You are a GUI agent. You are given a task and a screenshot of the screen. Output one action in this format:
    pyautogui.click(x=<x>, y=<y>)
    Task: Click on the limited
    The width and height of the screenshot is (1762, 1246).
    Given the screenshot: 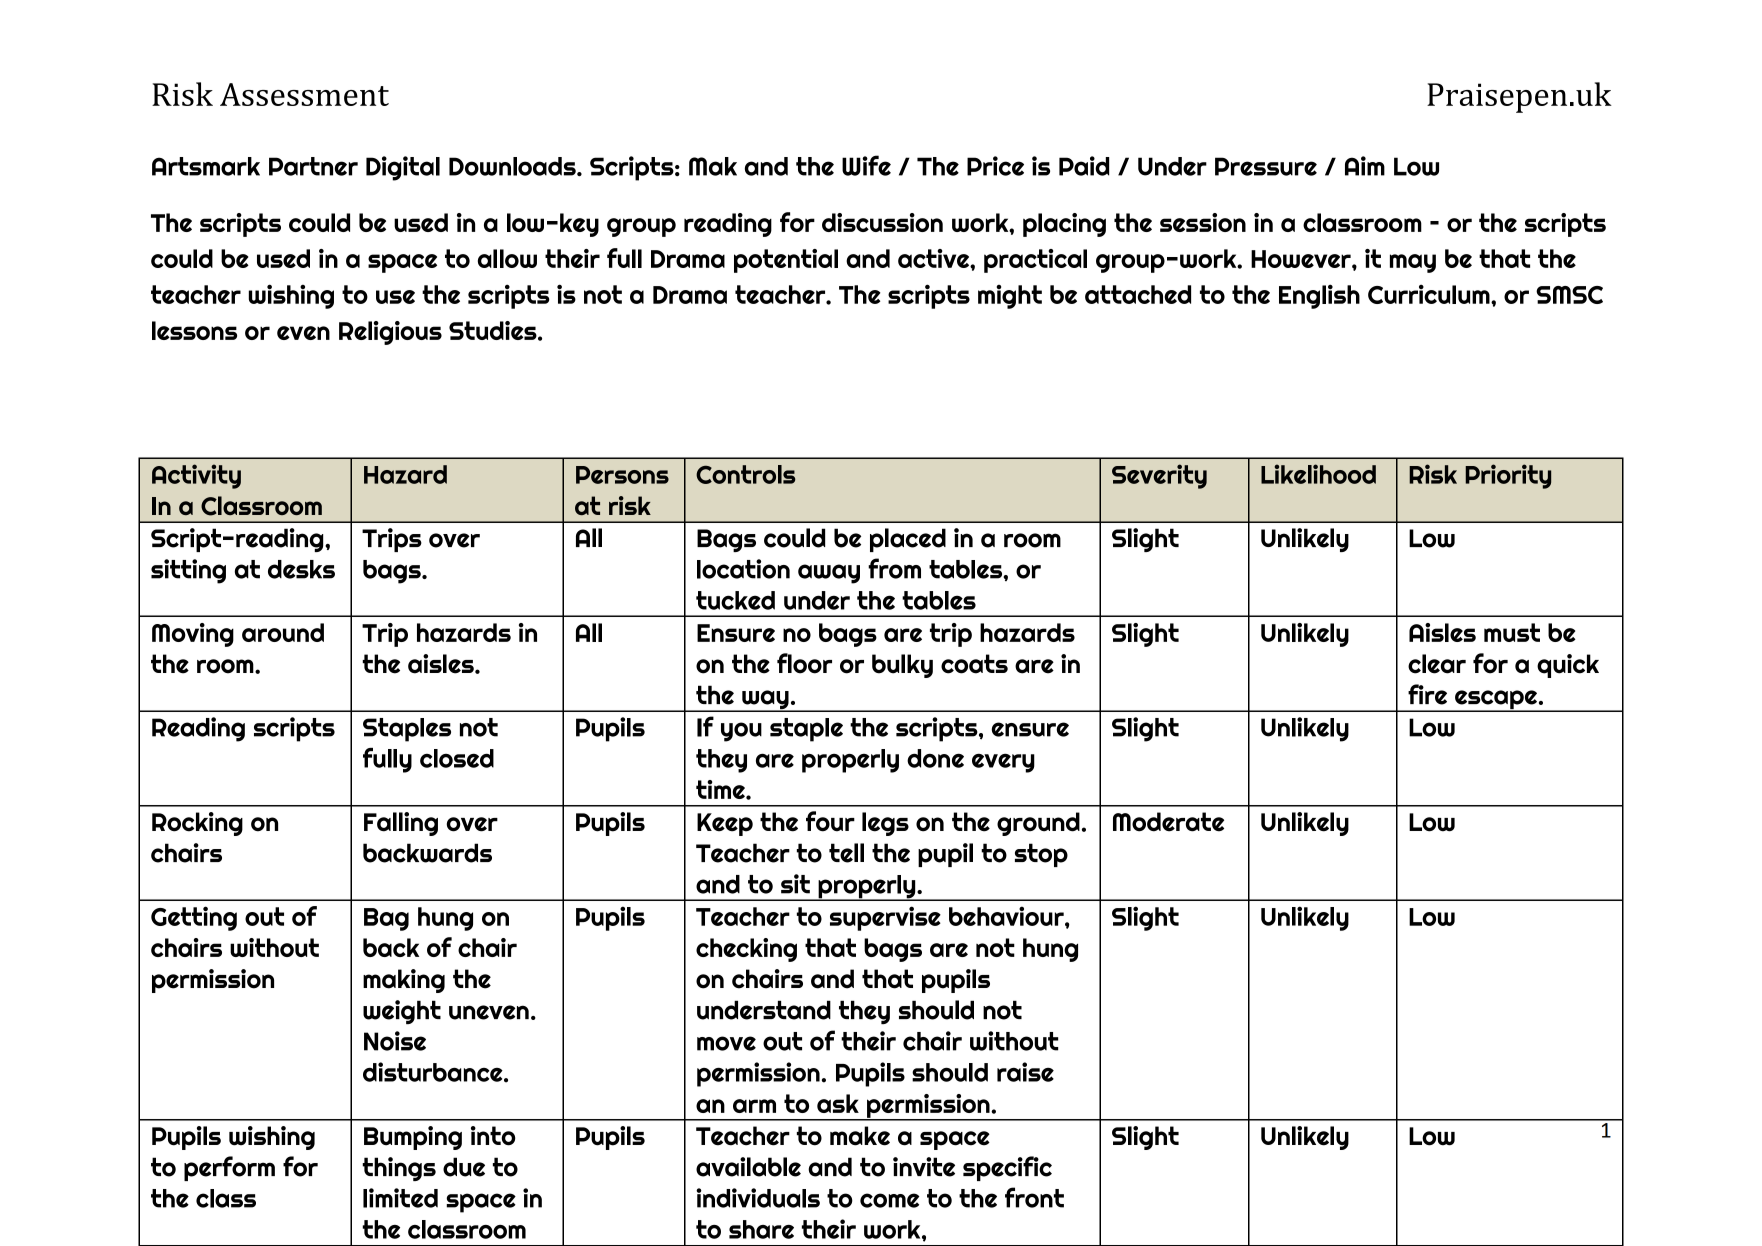 What is the action you would take?
    pyautogui.click(x=400, y=1198)
